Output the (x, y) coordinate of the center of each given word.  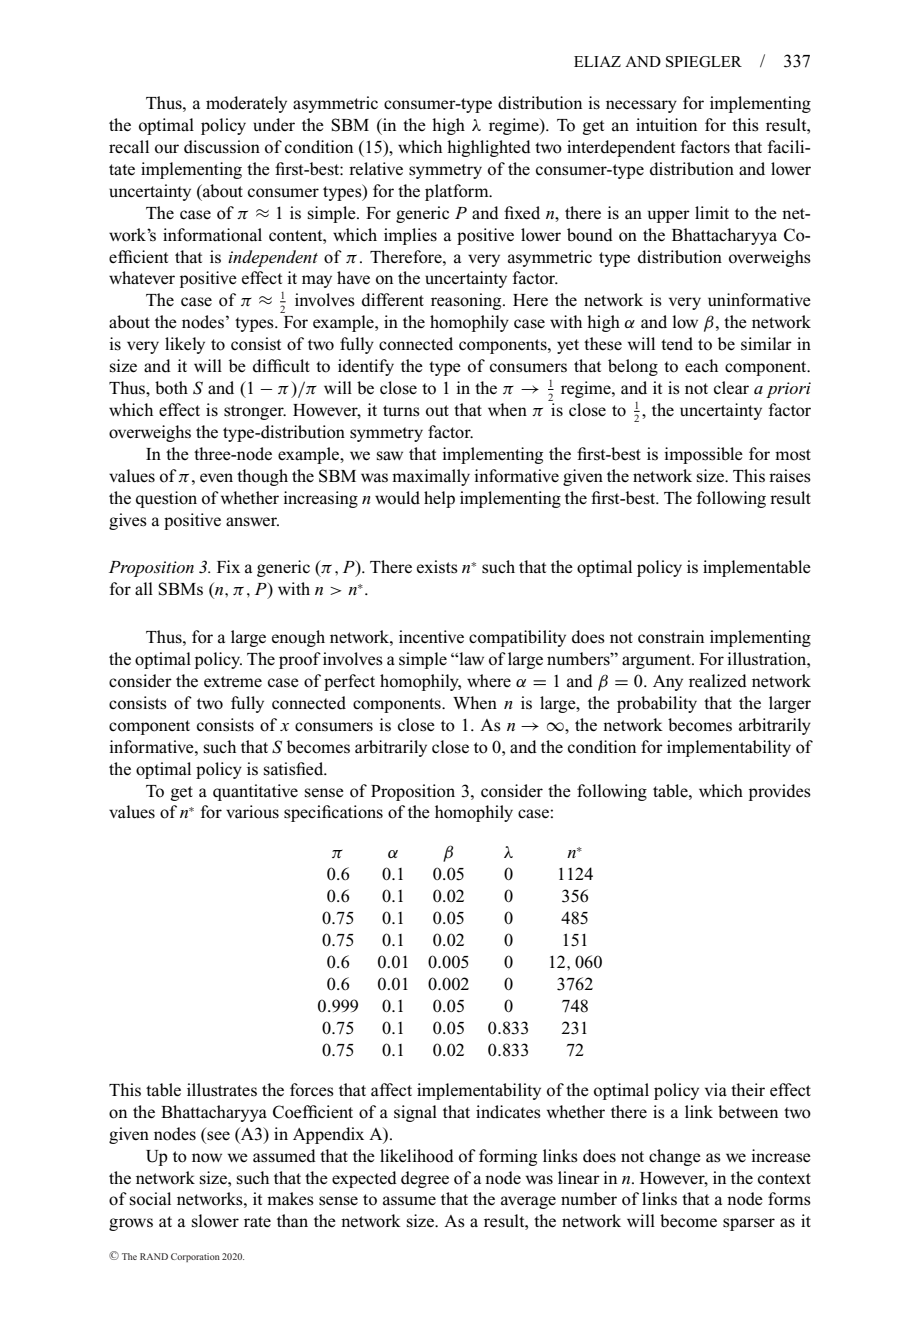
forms (789, 1199)
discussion (222, 147)
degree (425, 1179)
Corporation (195, 1257)
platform (458, 192)
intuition (666, 125)
